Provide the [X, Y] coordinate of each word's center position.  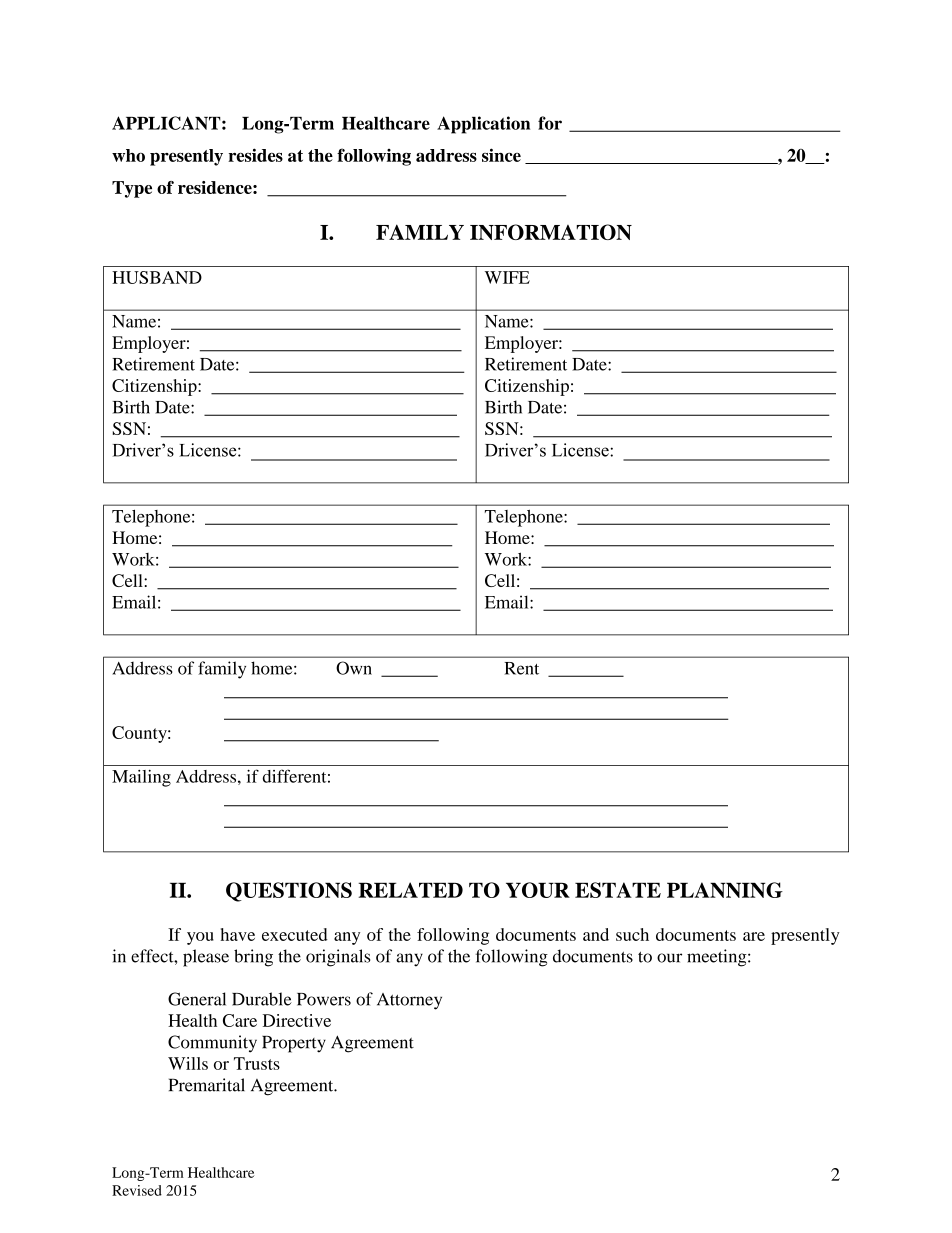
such [632, 934]
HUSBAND [157, 277]
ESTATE [618, 890]
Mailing [141, 778]
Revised [137, 1190]
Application [483, 125]
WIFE [507, 277]
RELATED [410, 890]
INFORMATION [551, 232]
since [501, 155]
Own [354, 668]
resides [255, 155]
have [237, 934]
